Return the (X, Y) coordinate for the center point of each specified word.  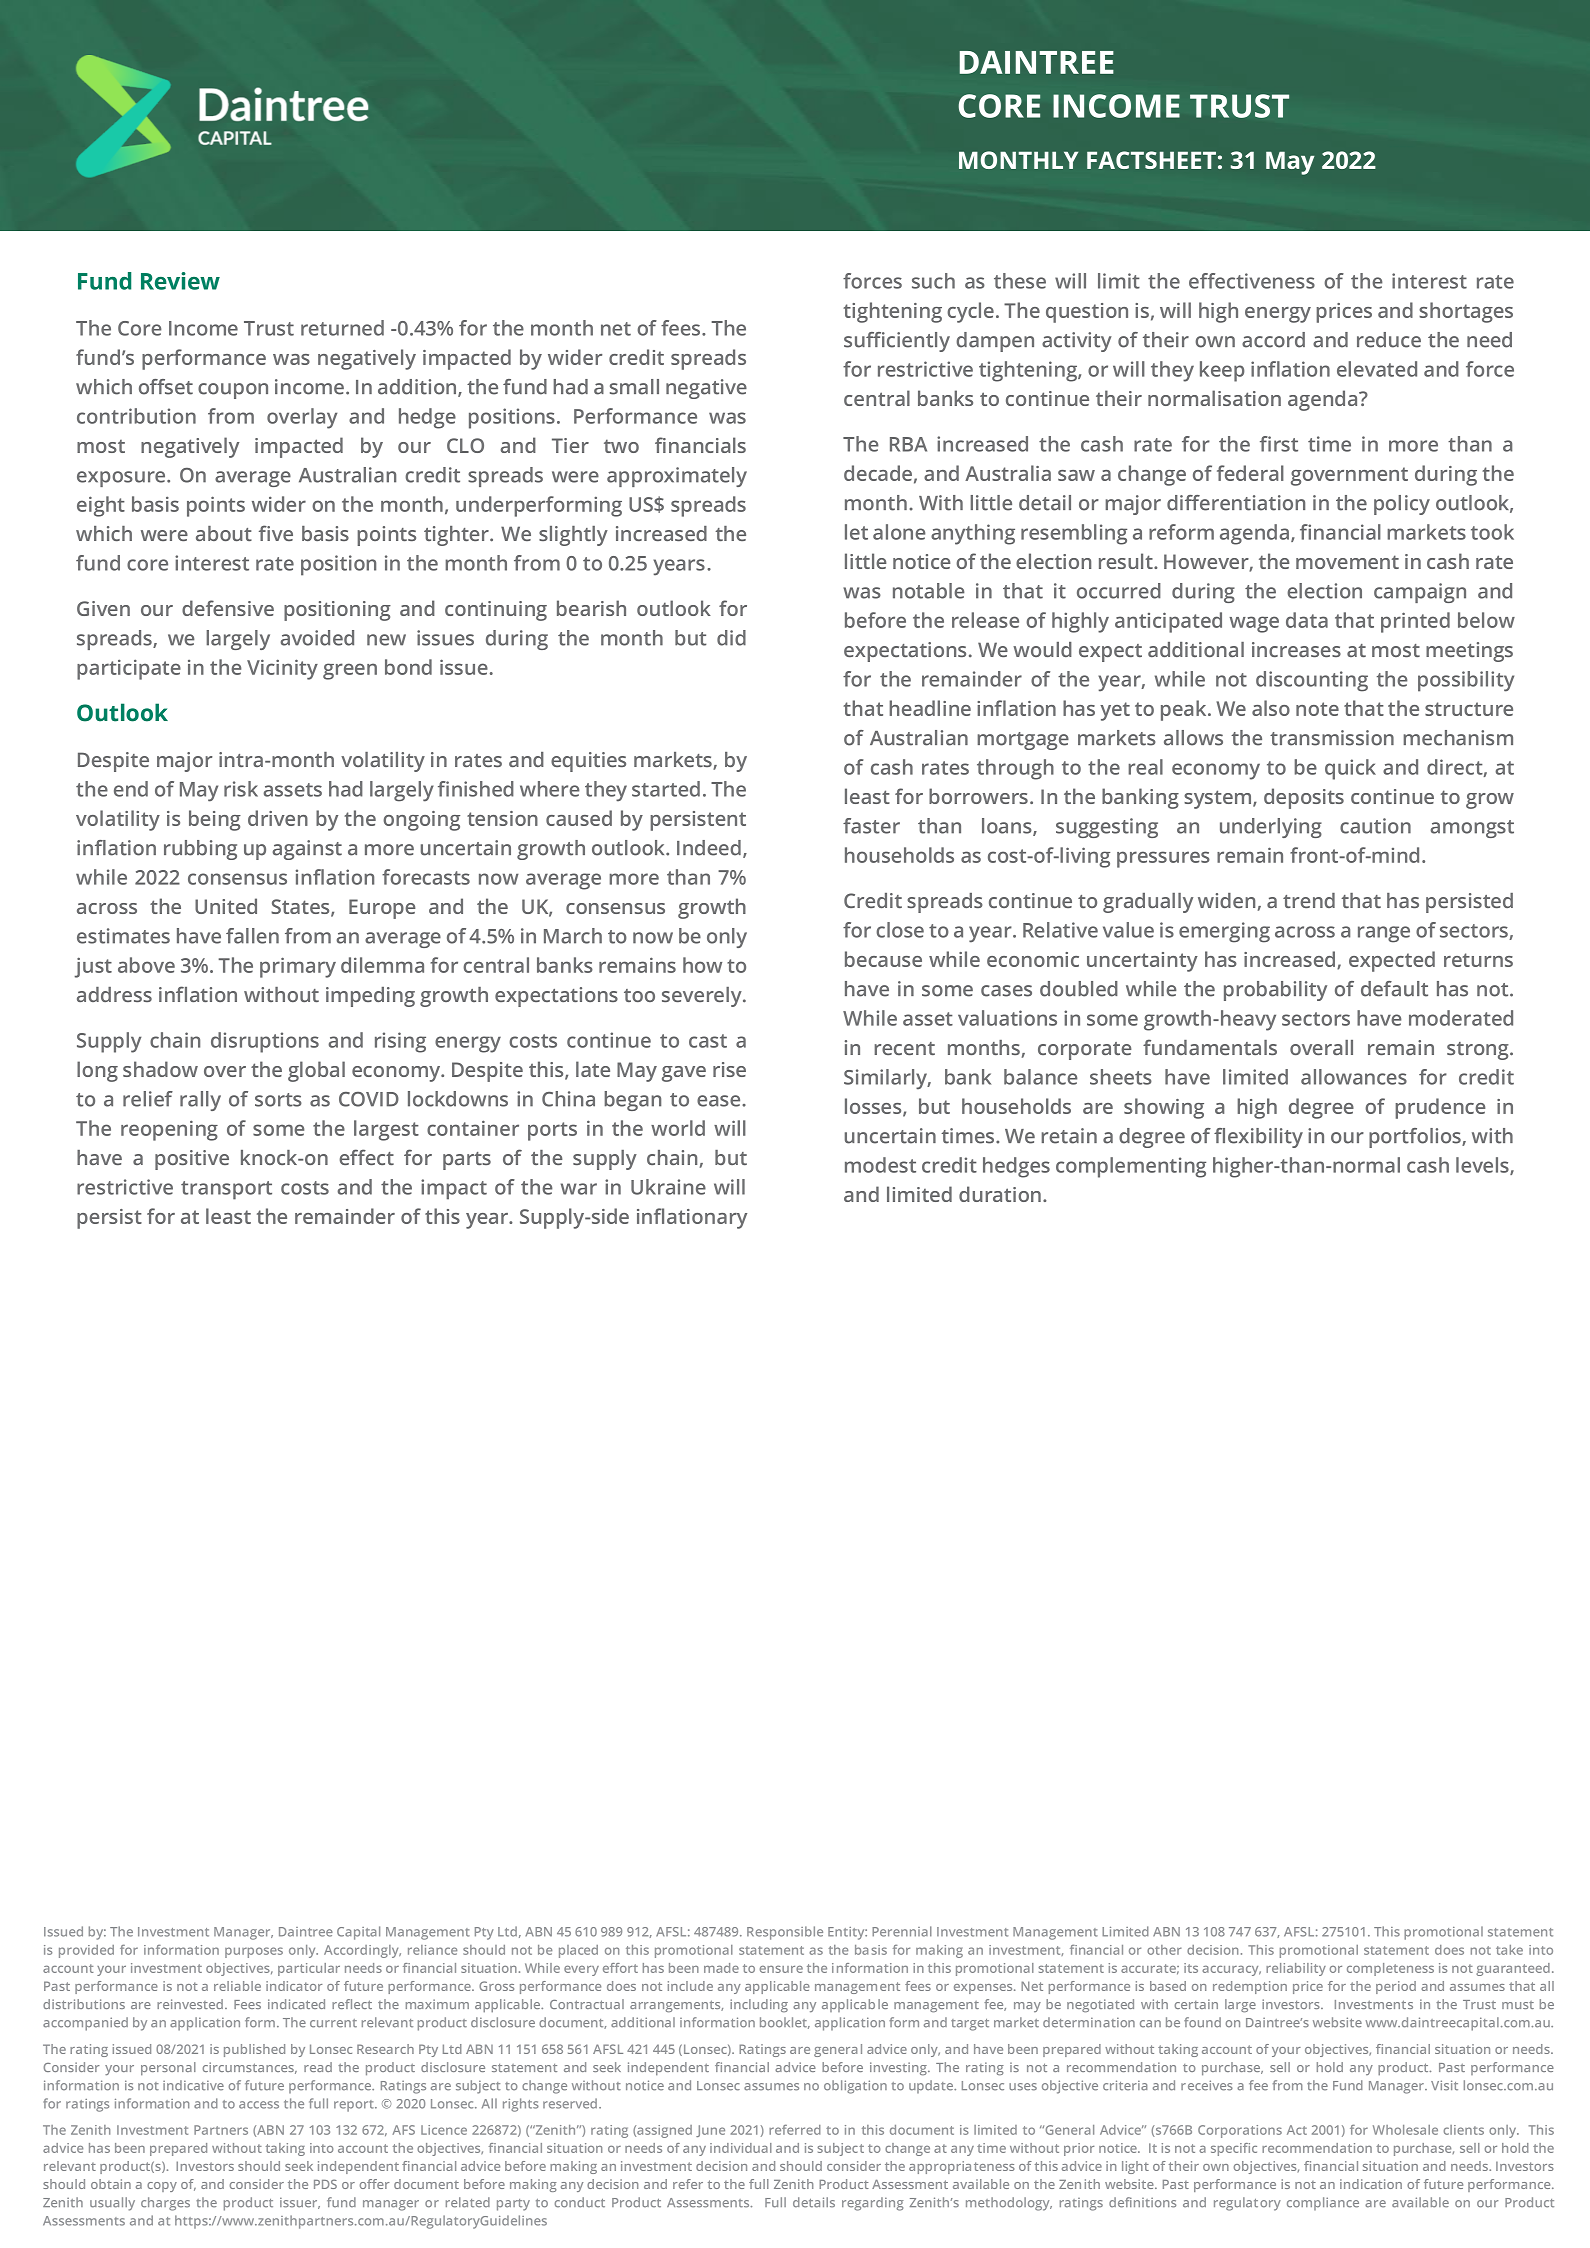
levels (1483, 1166)
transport (226, 1190)
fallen (252, 936)
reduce (1389, 340)
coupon (233, 391)
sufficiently (897, 342)
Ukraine (668, 1187)
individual (741, 2148)
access (259, 2105)
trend (1309, 900)
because (883, 959)
